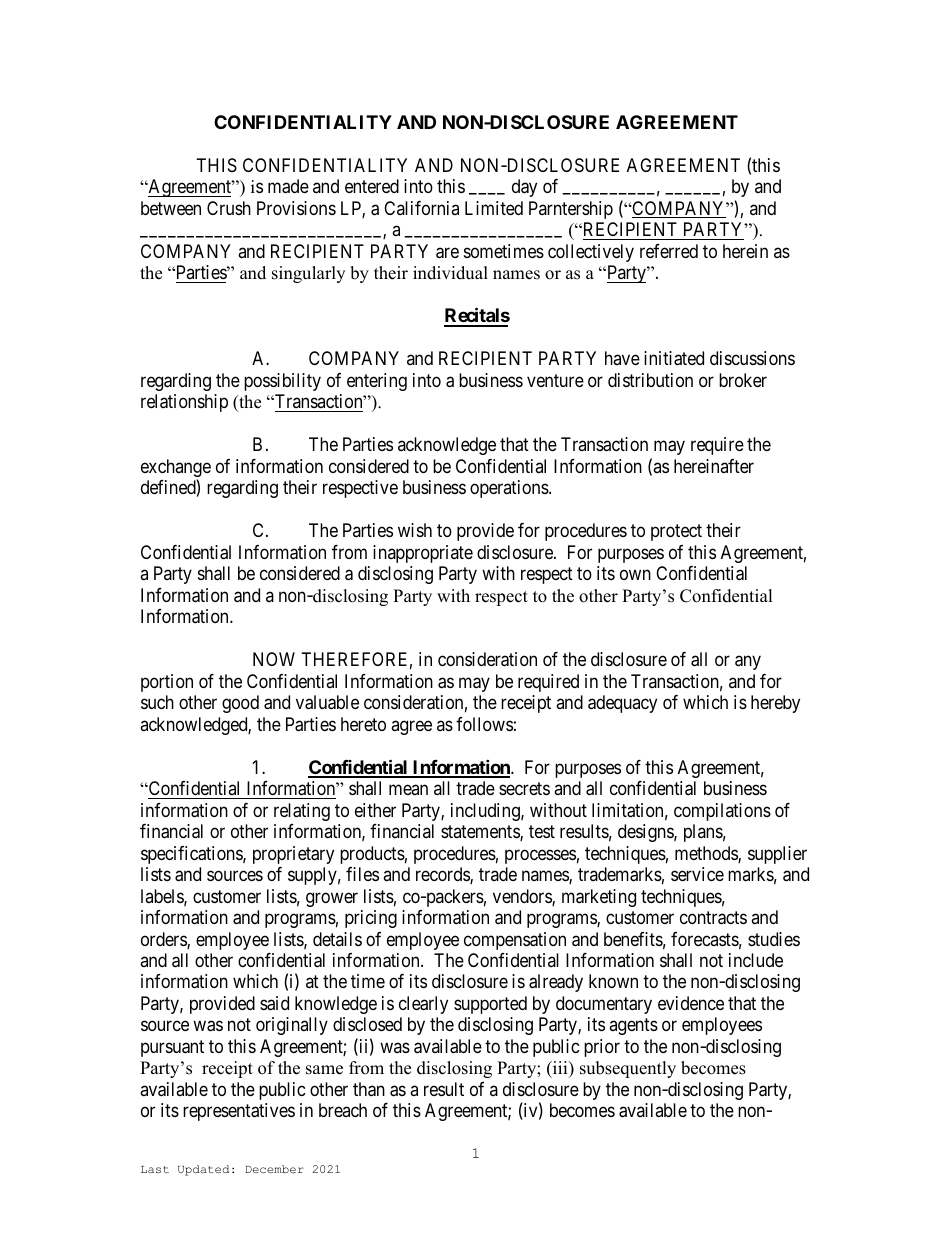 The image size is (952, 1233). What do you see at coordinates (707, 854) in the screenshot?
I see `methods` at bounding box center [707, 854].
